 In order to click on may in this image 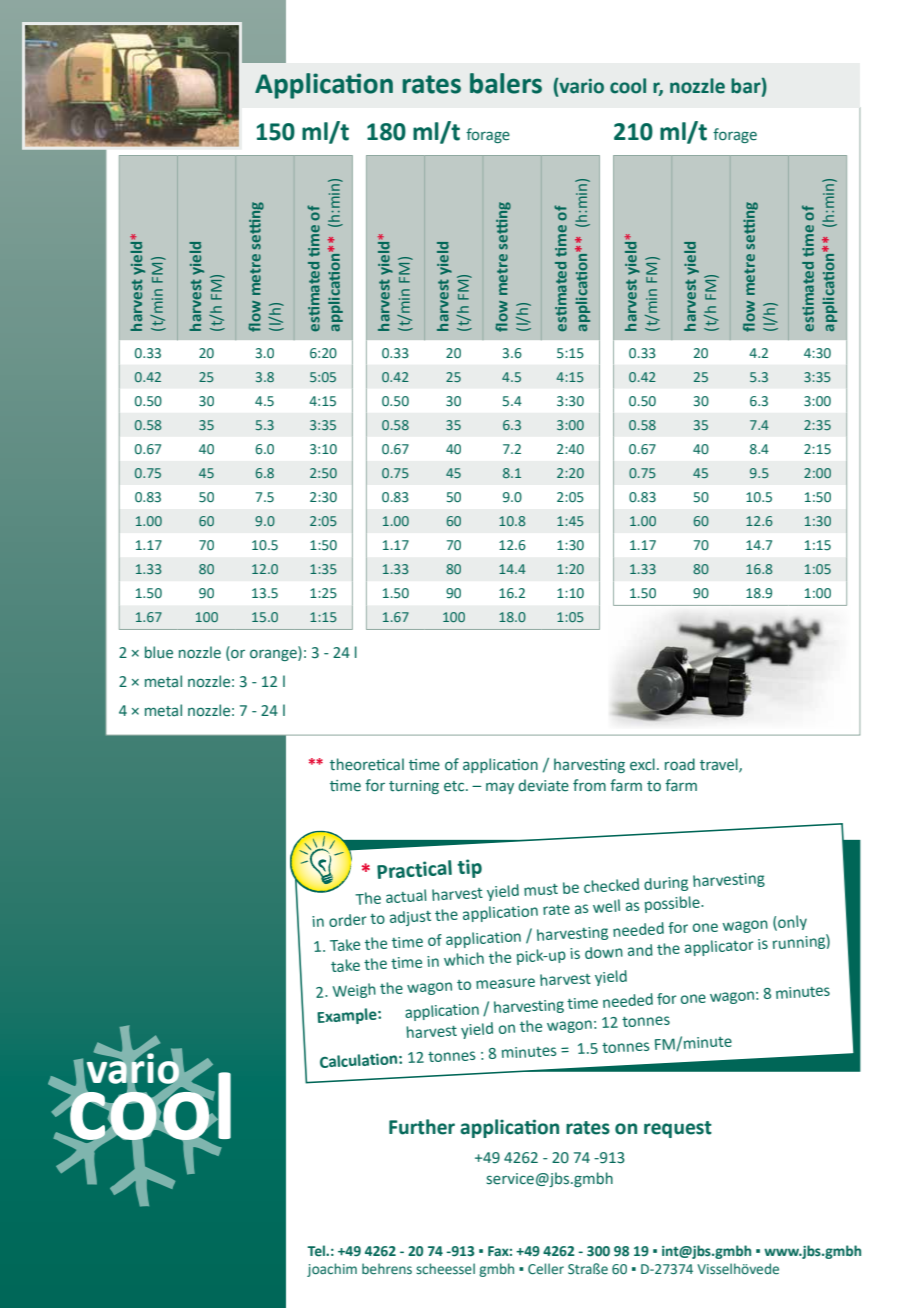, I will do `click(500, 788)`.
